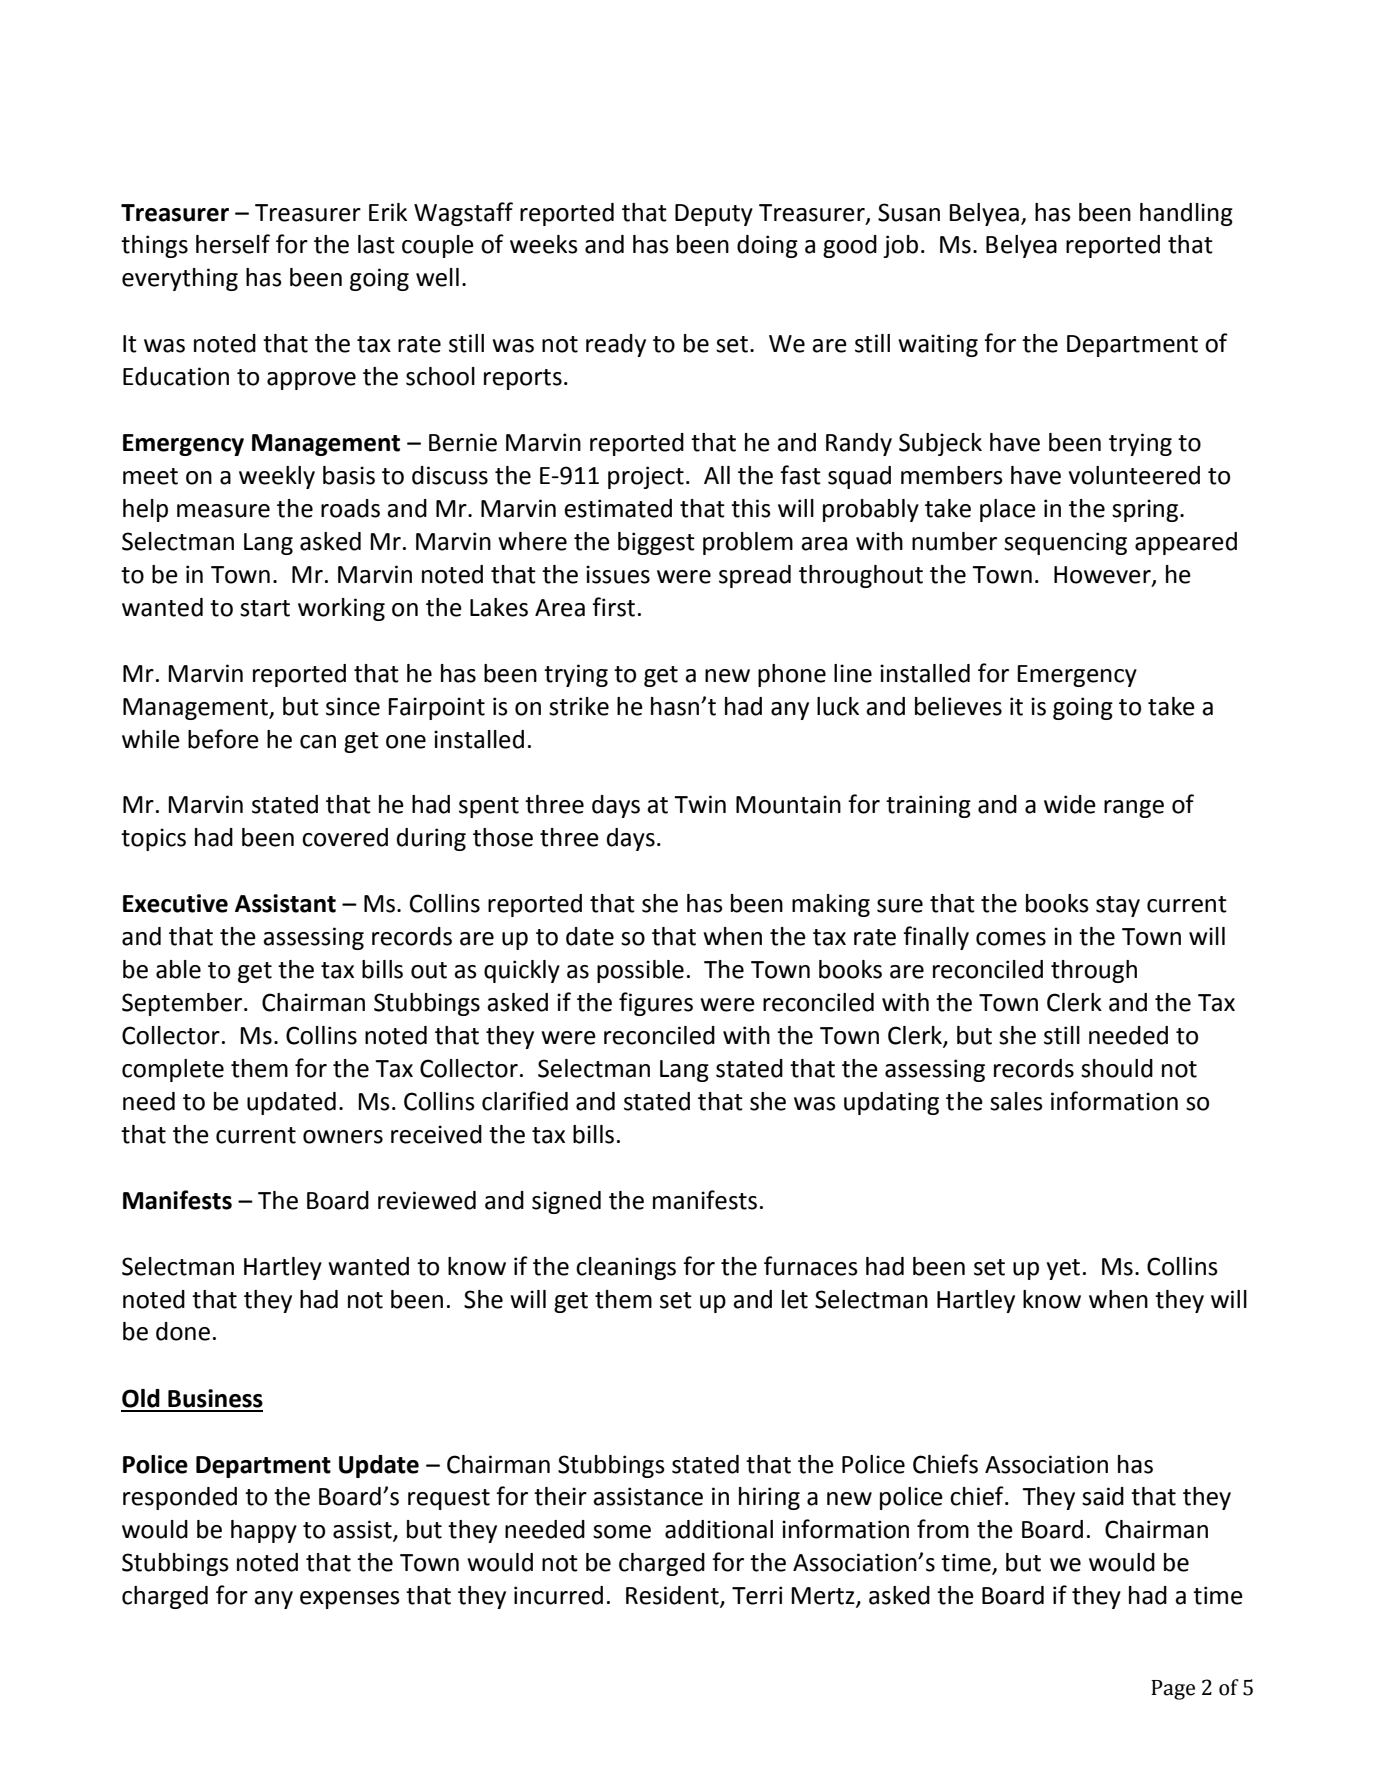 This page has width=1376, height=1781. I want to click on possible, so click(640, 971).
